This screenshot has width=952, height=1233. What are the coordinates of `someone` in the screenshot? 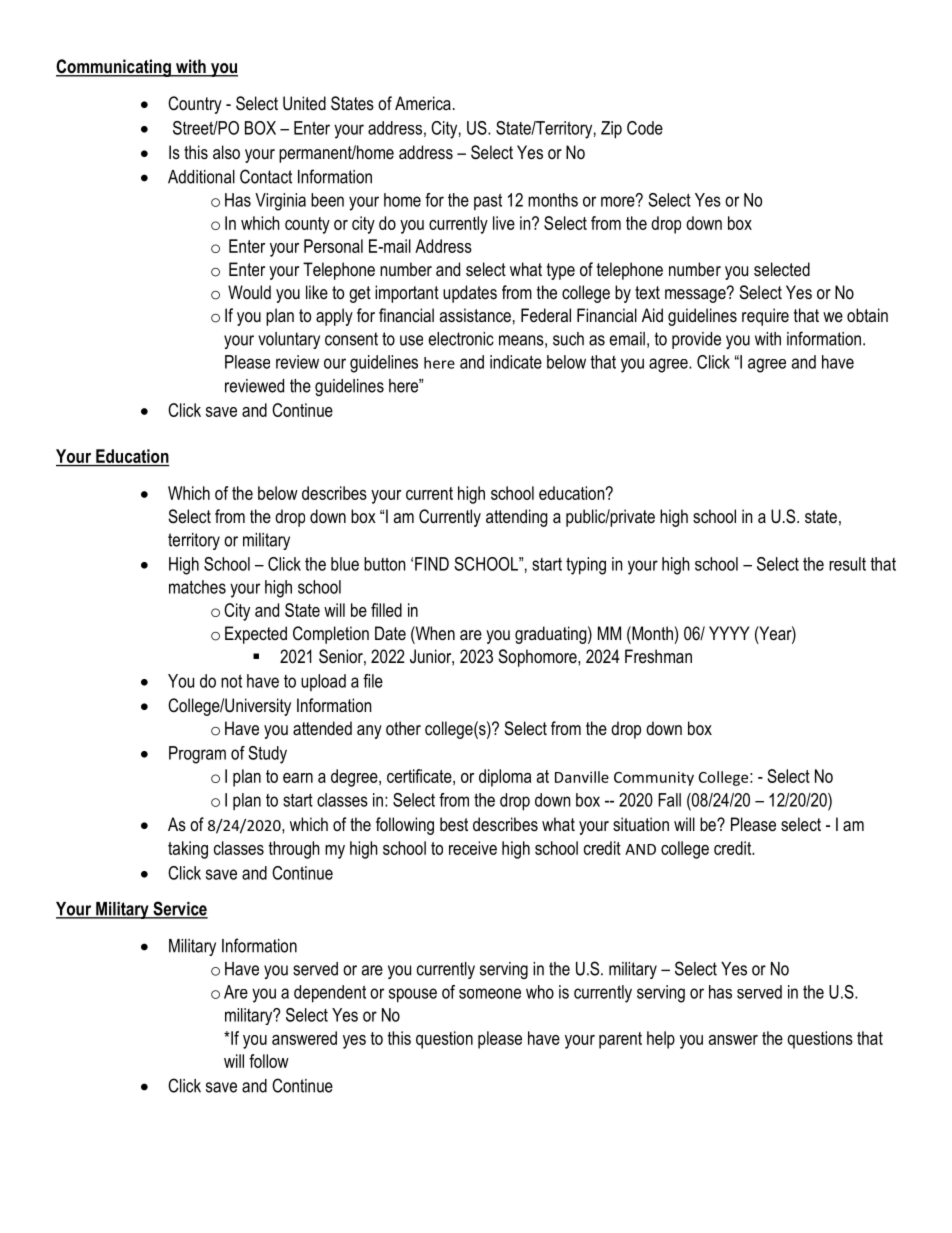 It's located at (490, 993).
